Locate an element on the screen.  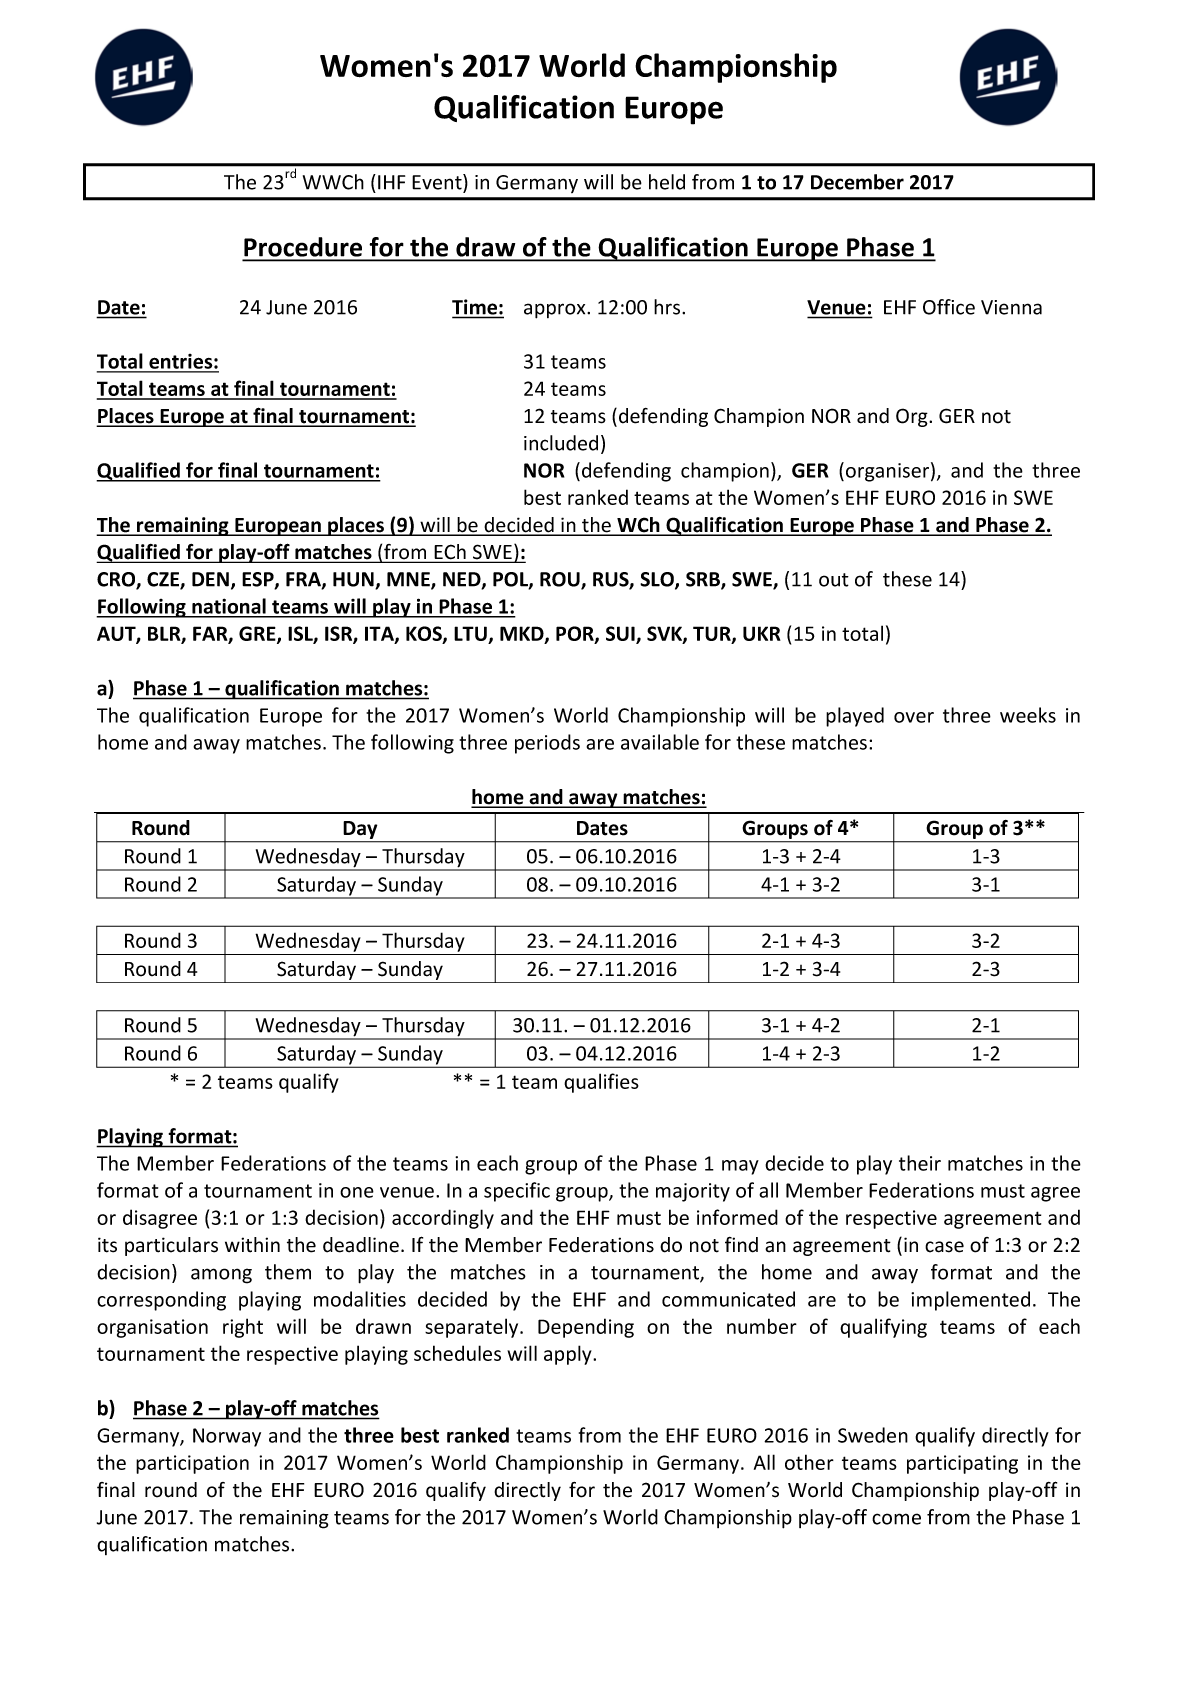
Event is located at coordinates (438, 182).
